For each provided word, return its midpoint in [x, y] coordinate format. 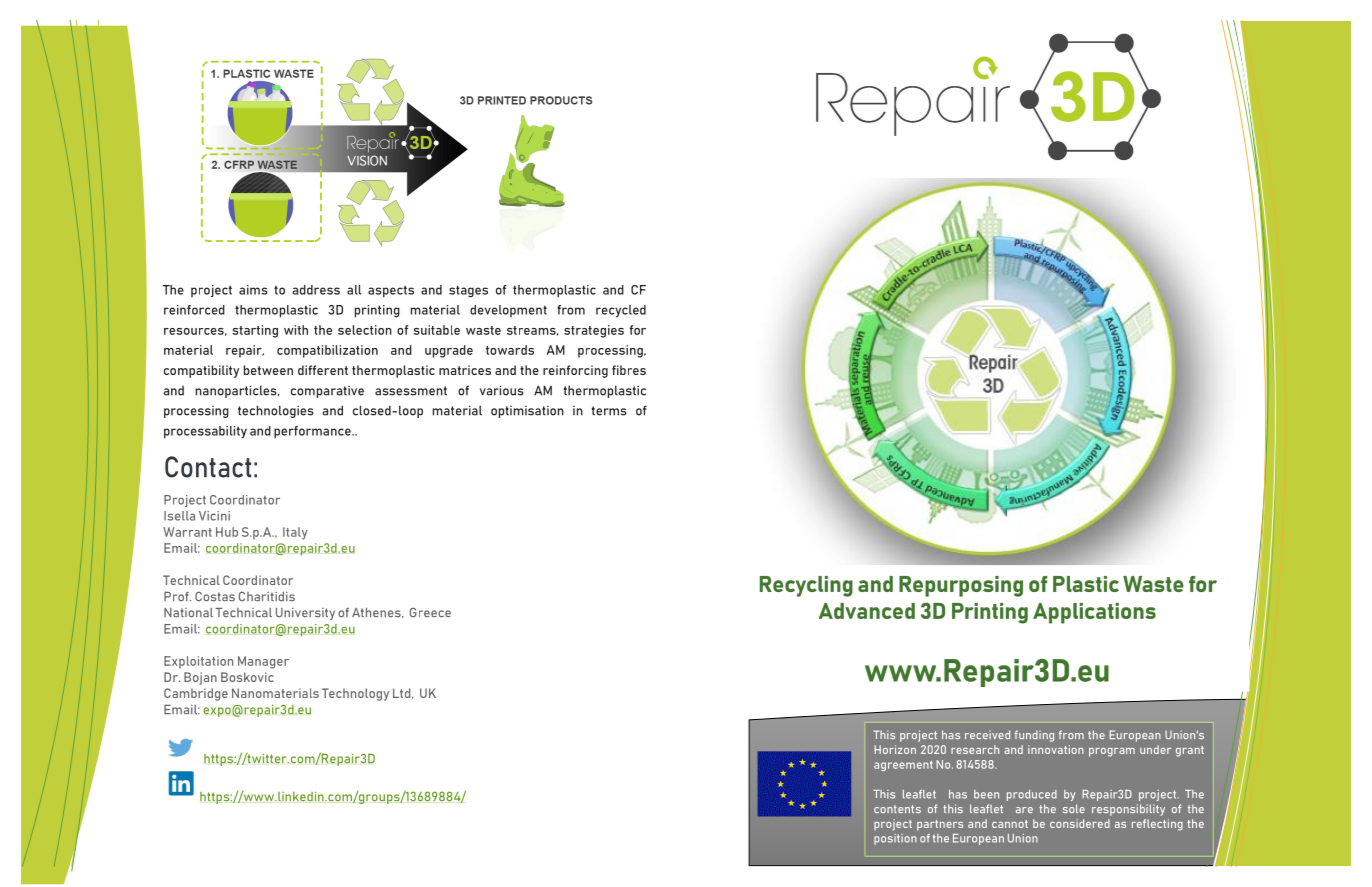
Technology [355, 694]
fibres [629, 370]
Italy [295, 533]
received [987, 734]
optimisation [527, 412]
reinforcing [575, 371]
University [305, 614]
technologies [276, 411]
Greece [430, 612]
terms [609, 411]
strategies [594, 331]
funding [1034, 736]
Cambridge [196, 694]
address [316, 290]
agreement [903, 766]
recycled [621, 311]
